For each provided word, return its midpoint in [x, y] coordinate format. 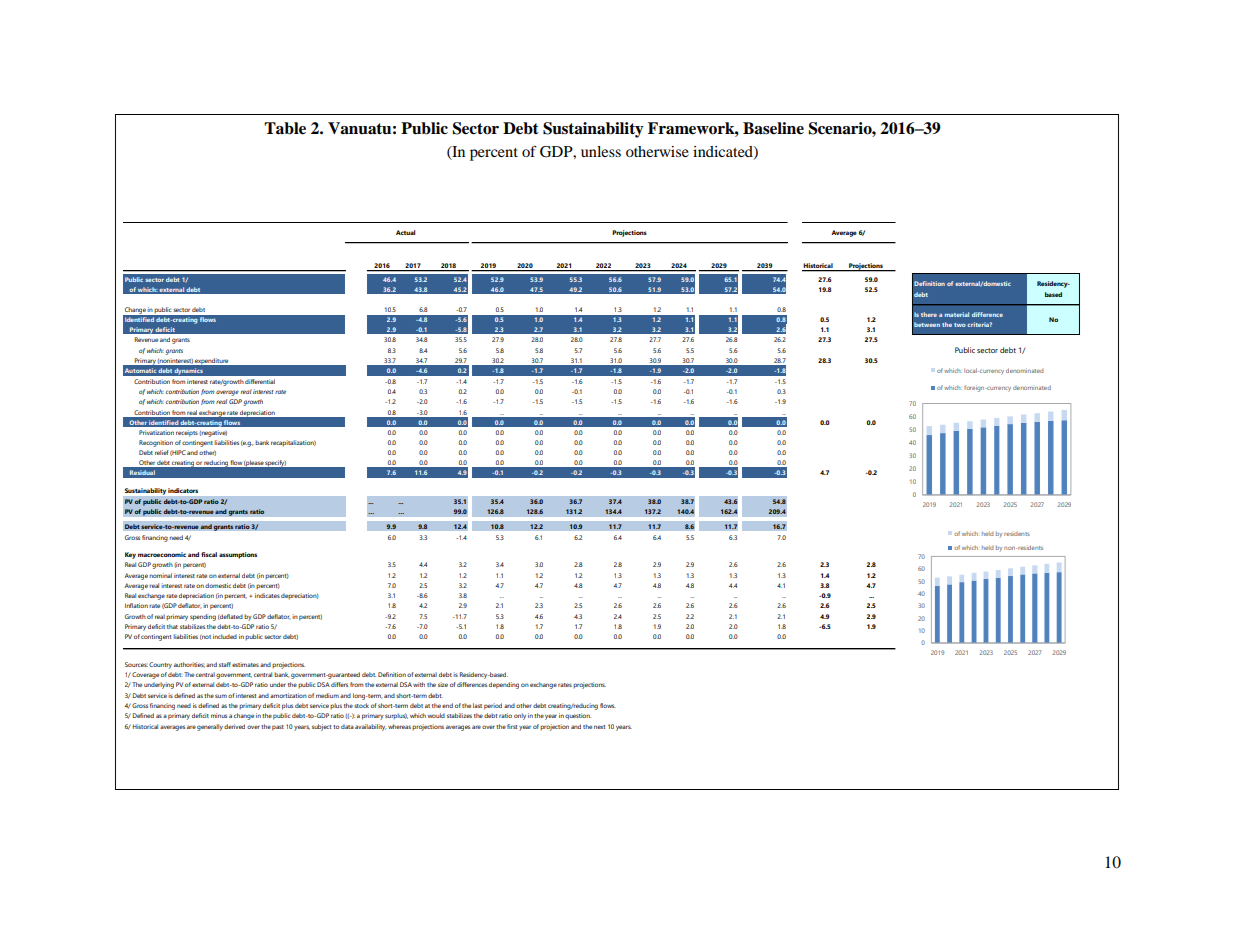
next [599, 727]
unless [601, 151]
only [520, 716]
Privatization [156, 432]
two [960, 325]
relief [162, 452]
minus [219, 715]
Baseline [773, 128]
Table [285, 128]
